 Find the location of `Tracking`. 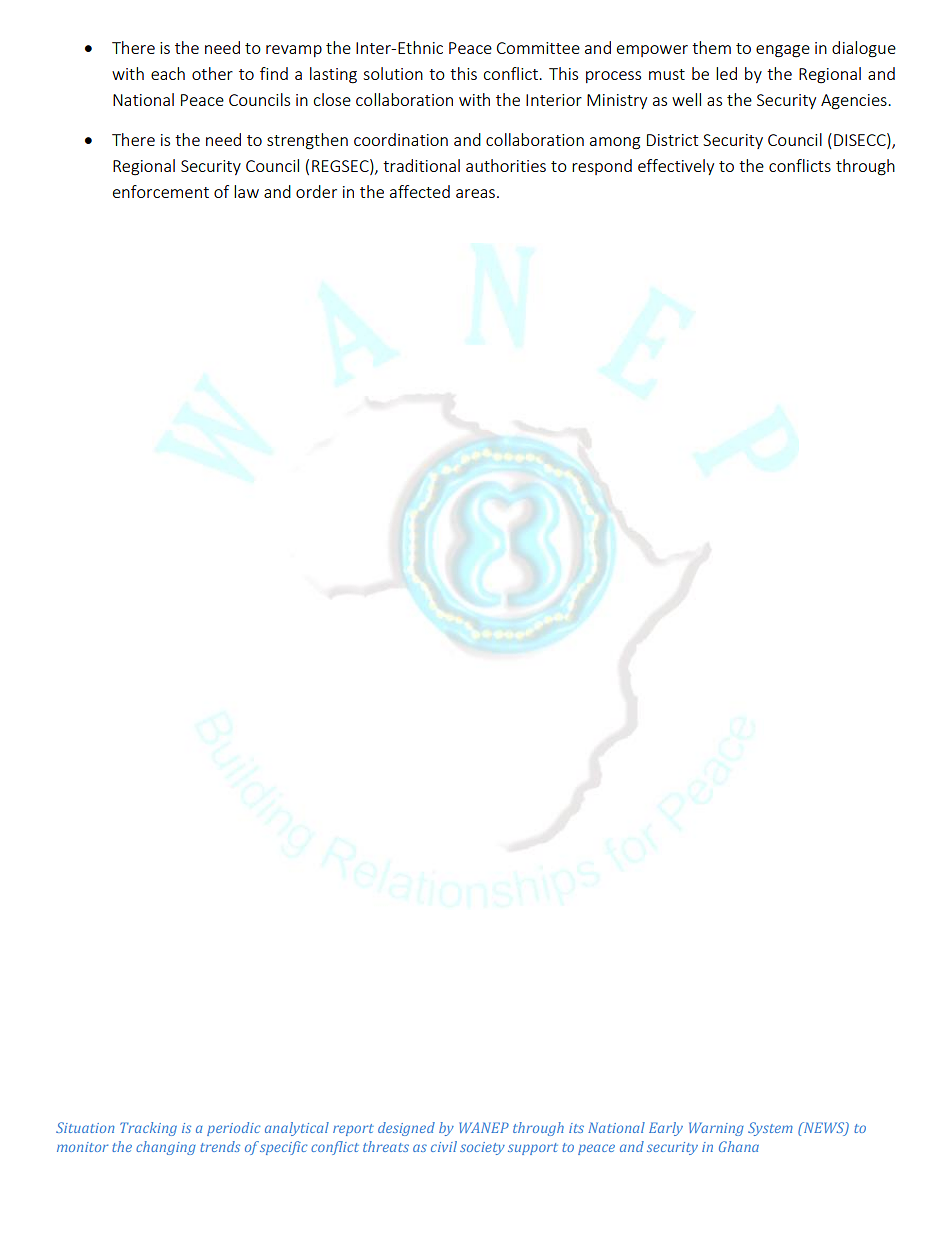

Tracking is located at coordinates (148, 1129).
